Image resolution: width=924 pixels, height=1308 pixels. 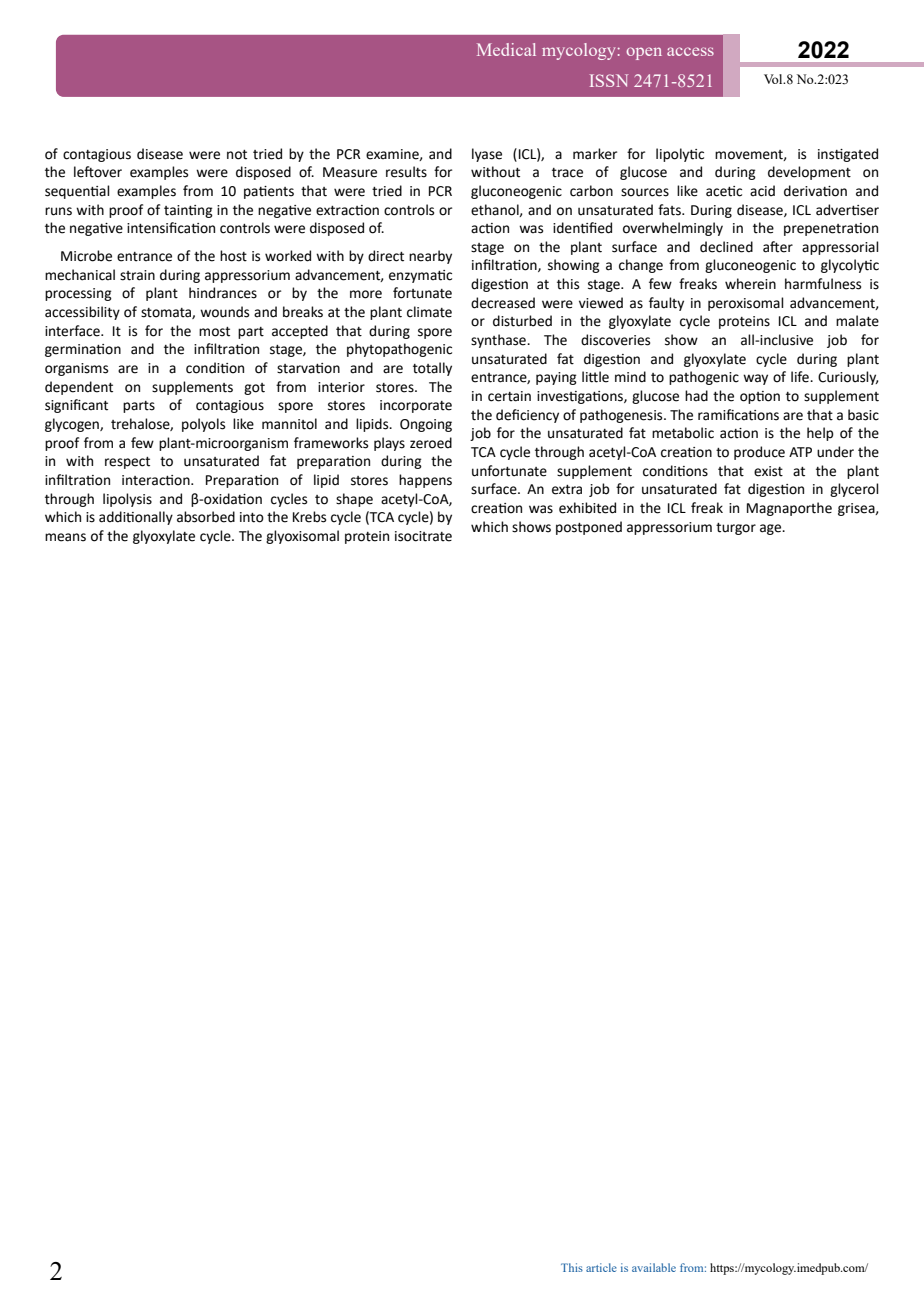 I want to click on postponed, so click(x=589, y=528).
